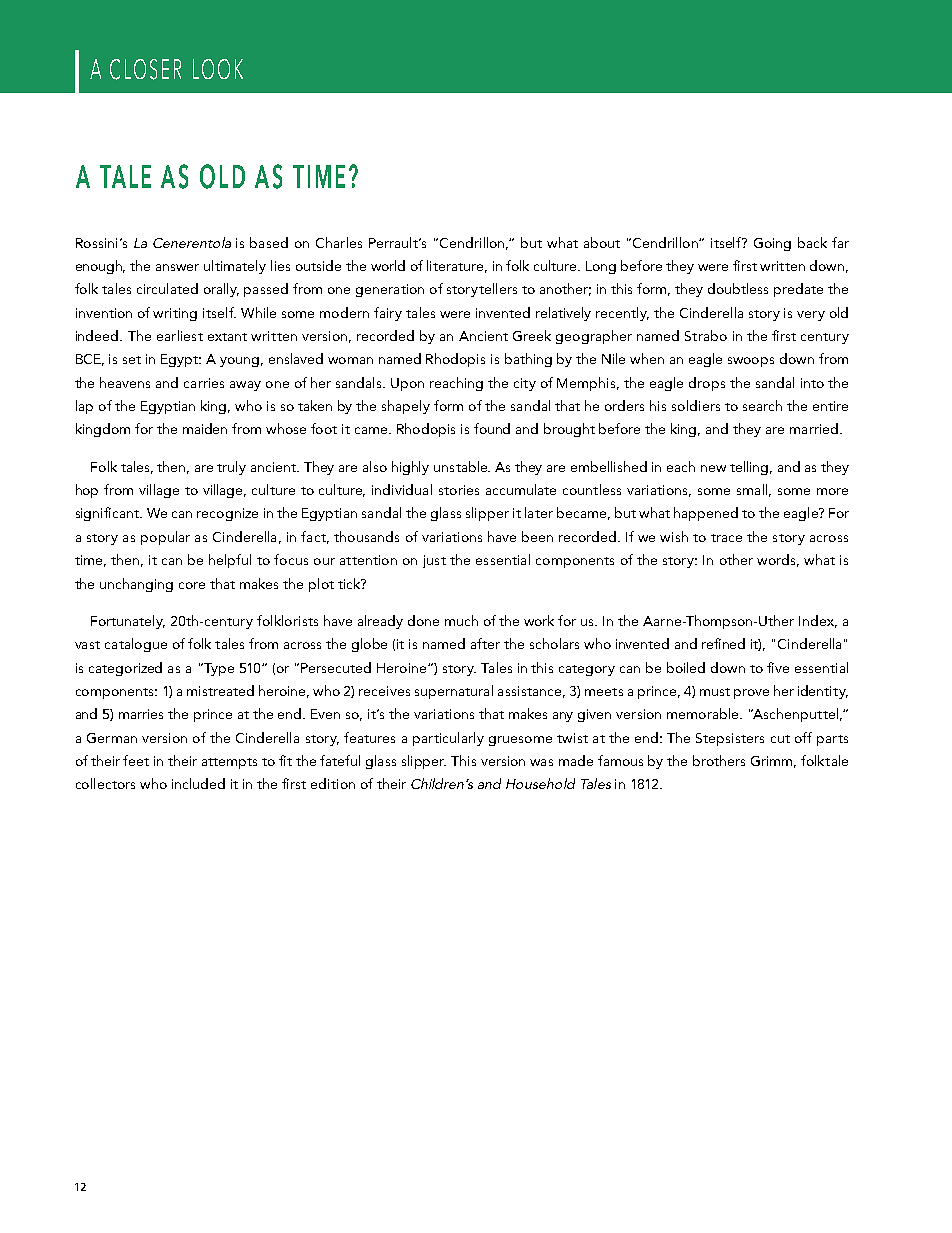 Image resolution: width=952 pixels, height=1233 pixels. I want to click on feet, so click(136, 760).
